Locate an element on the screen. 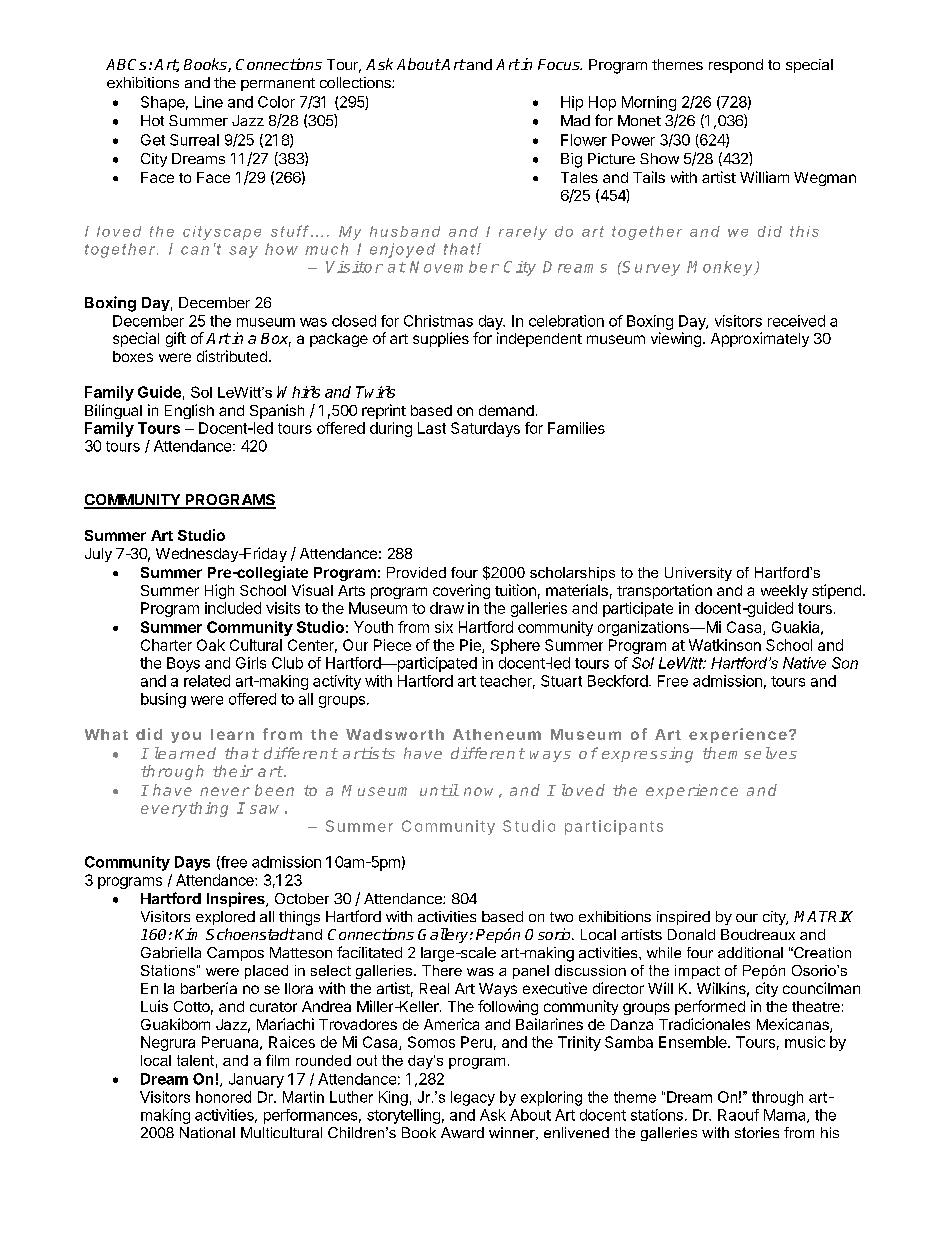 This screenshot has height=1233, width=952. Approximately is located at coordinates (760, 339).
